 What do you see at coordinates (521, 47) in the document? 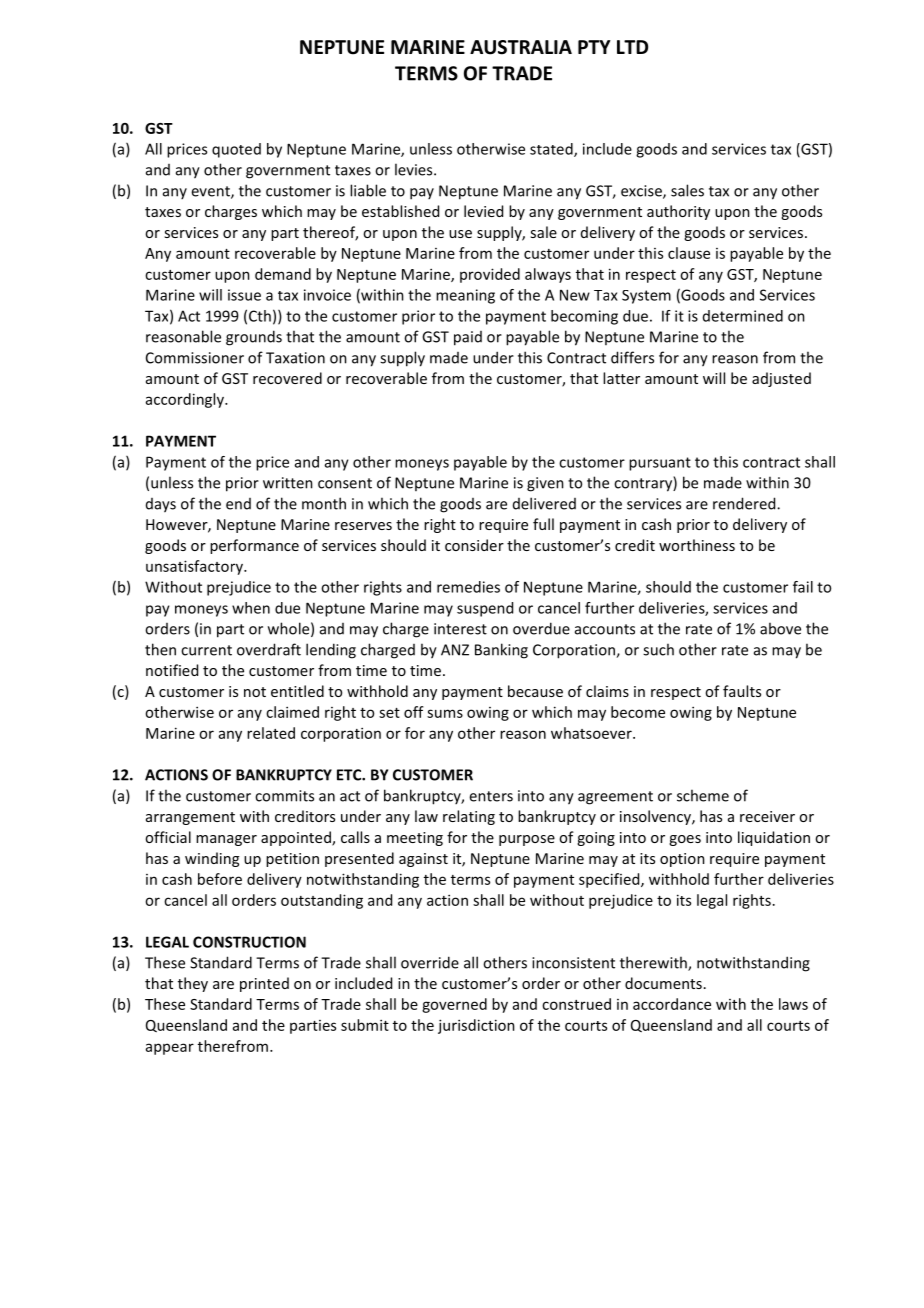
I see `AUSTRALIA` at bounding box center [521, 47].
